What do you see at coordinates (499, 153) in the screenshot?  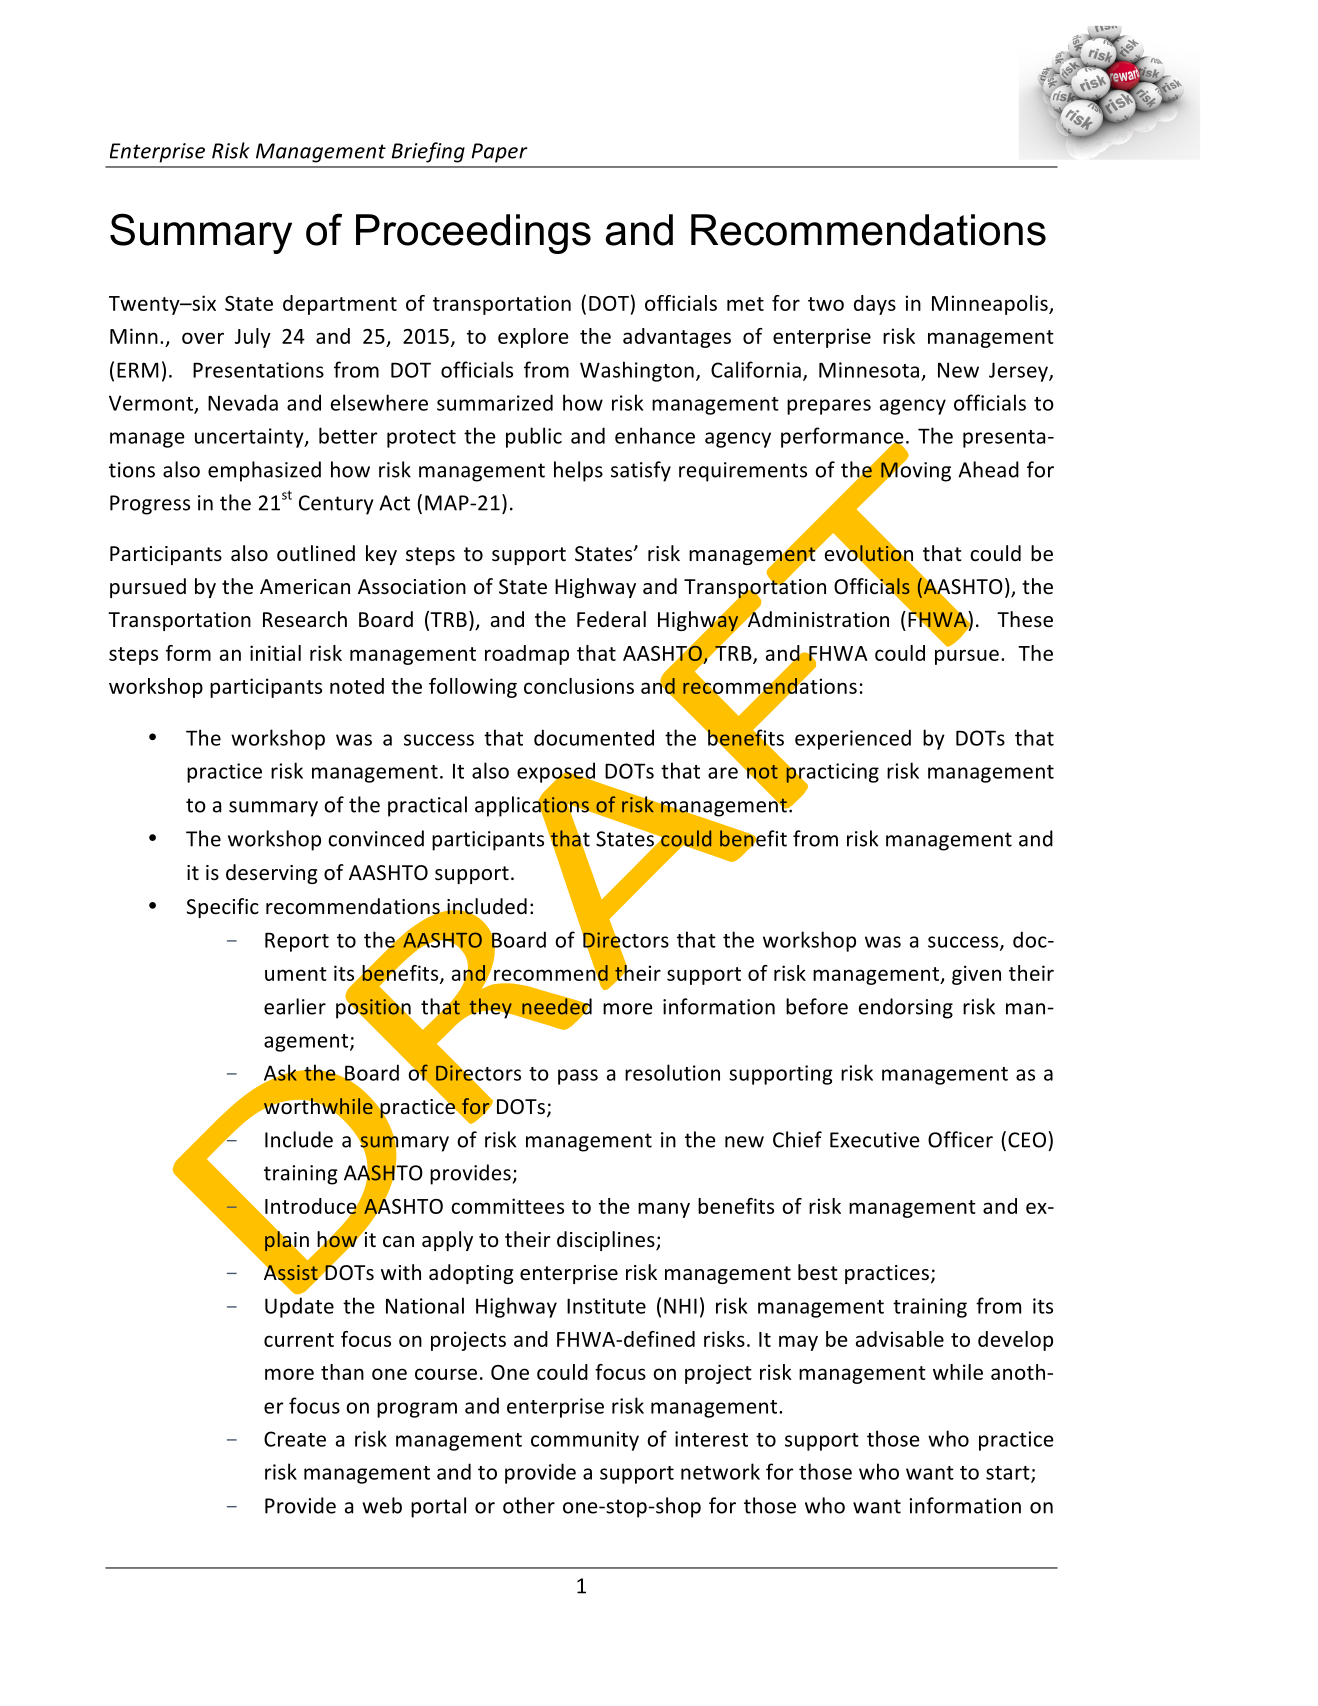 I see `Paper` at bounding box center [499, 153].
